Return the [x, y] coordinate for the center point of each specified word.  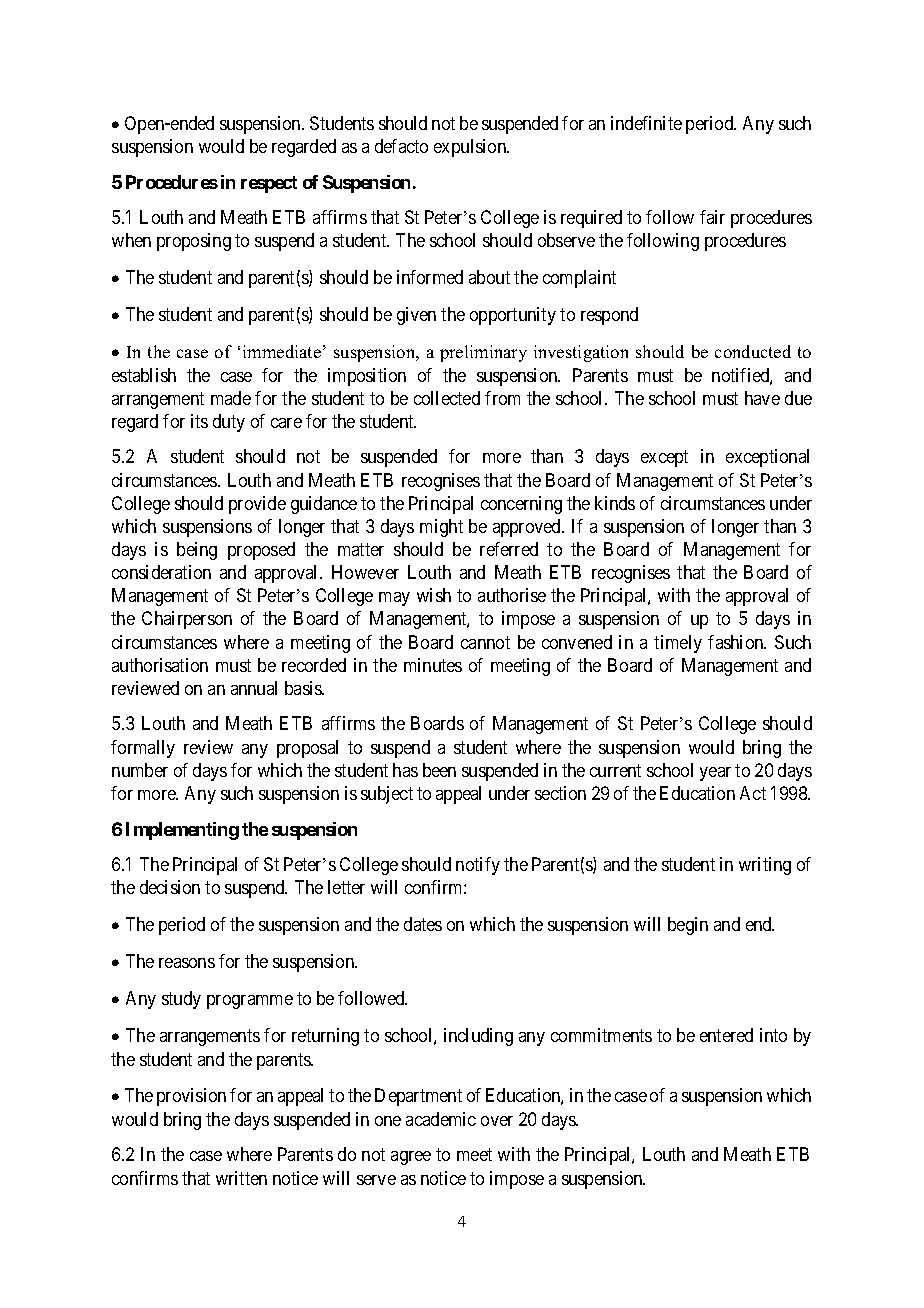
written [241, 1178]
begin [688, 926]
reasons [187, 963]
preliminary [483, 353]
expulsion [471, 148]
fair [712, 217]
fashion [737, 642]
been [439, 770]
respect [269, 184]
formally [143, 749]
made [231, 398]
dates [423, 924]
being [197, 551]
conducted [753, 351]
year [715, 774]
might [441, 528]
